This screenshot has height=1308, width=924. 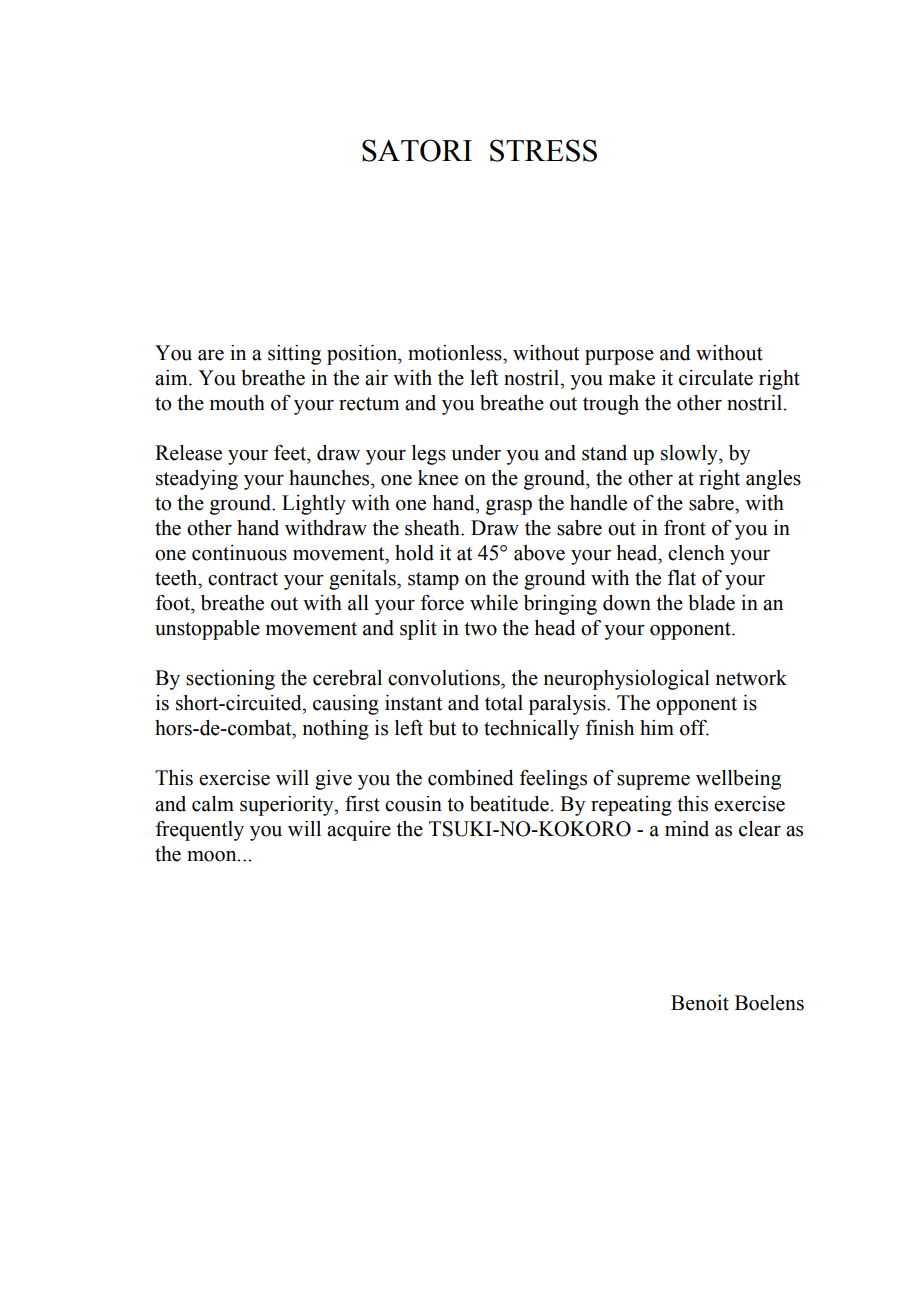 I want to click on STRESS, so click(x=543, y=150).
